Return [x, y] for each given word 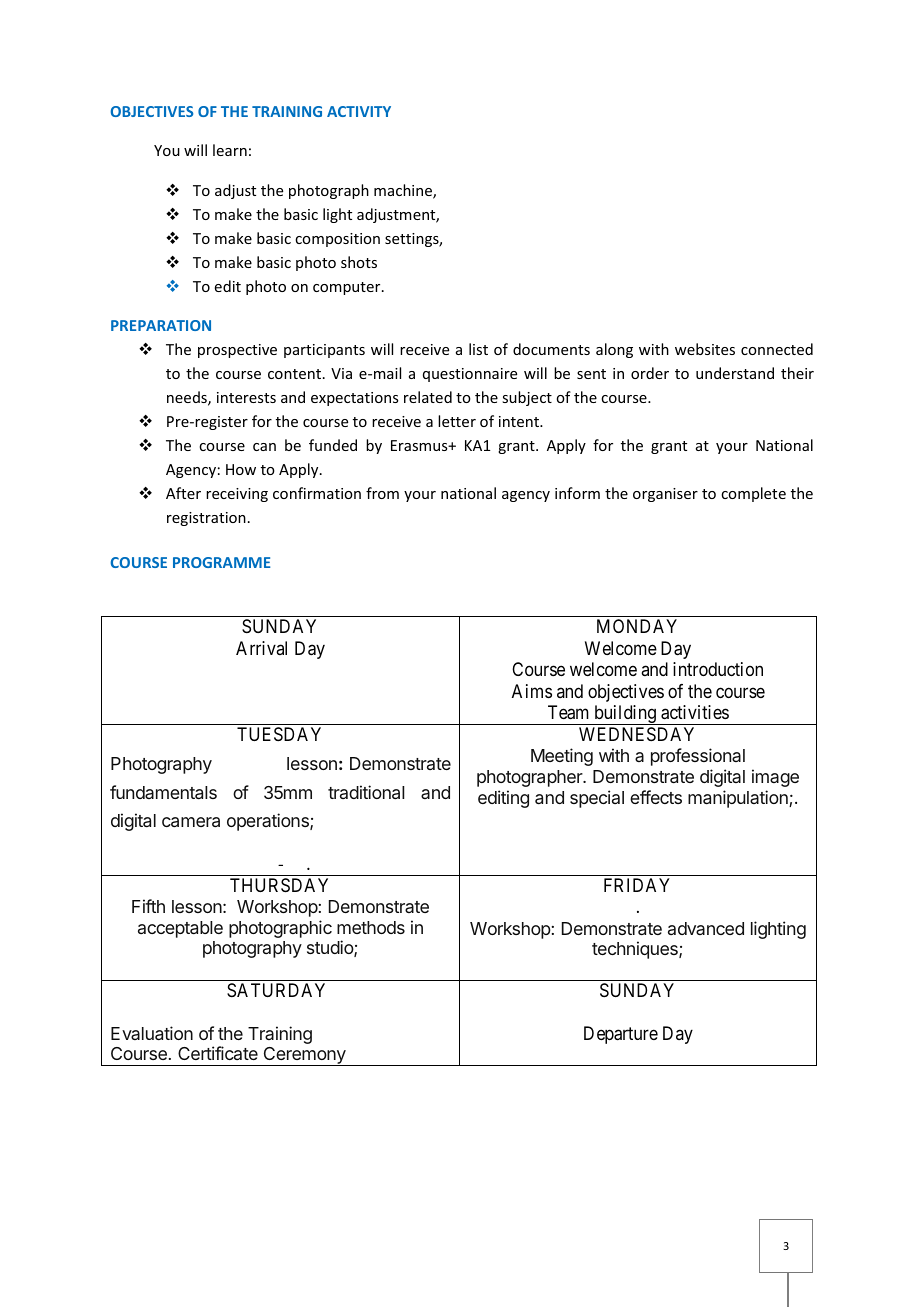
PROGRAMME [221, 562]
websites [705, 349]
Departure [621, 1035]
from [382, 493]
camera [191, 822]
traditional [366, 792]
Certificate [218, 1053]
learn [230, 150]
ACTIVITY [359, 111]
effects [656, 797]
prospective [237, 351]
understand [735, 373]
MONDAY [637, 626]
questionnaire [470, 375]
